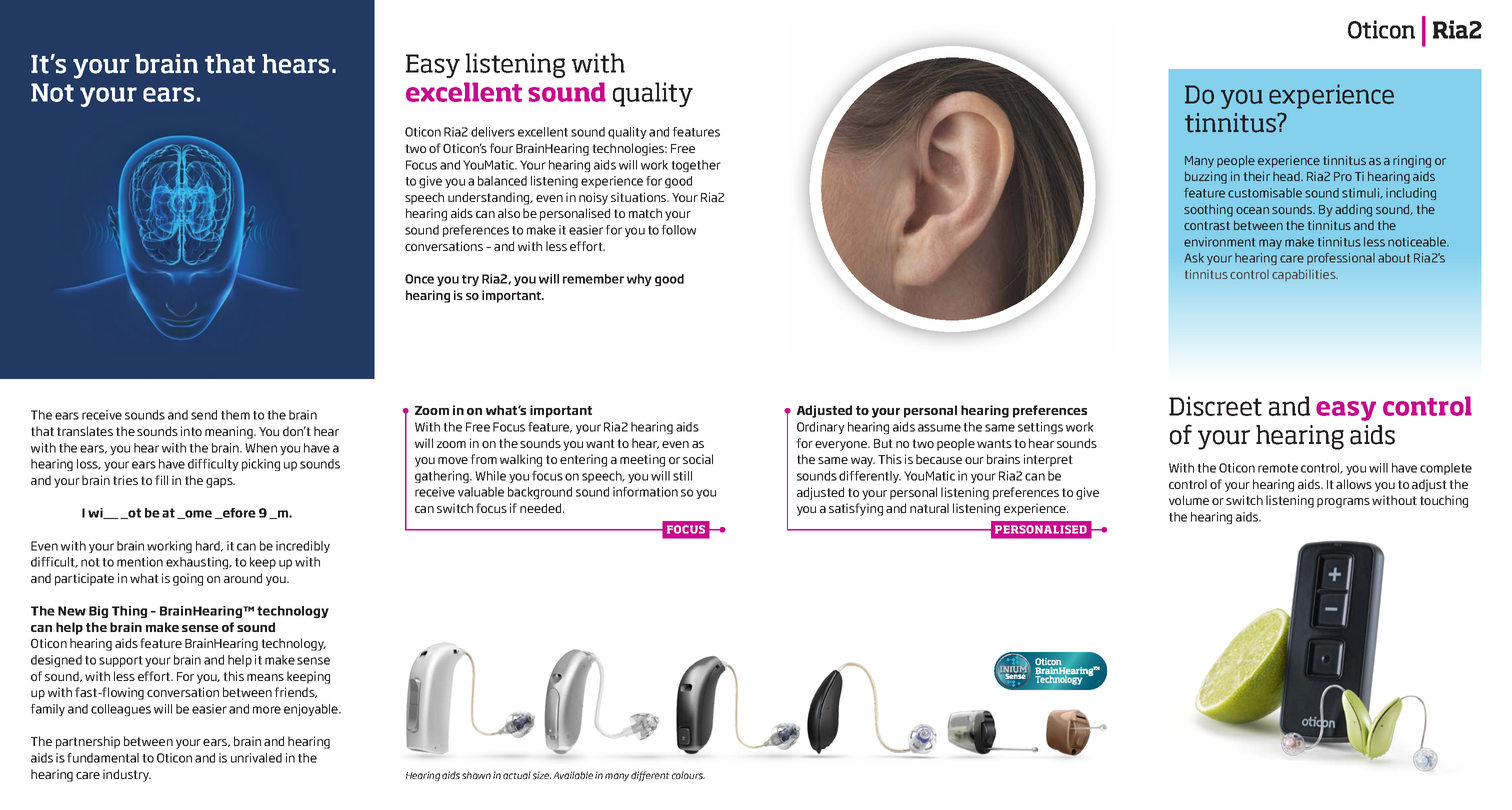 This screenshot has width=1512, height=810. Describe the element at coordinates (256, 758) in the screenshot. I see `unrivaled` at that location.
